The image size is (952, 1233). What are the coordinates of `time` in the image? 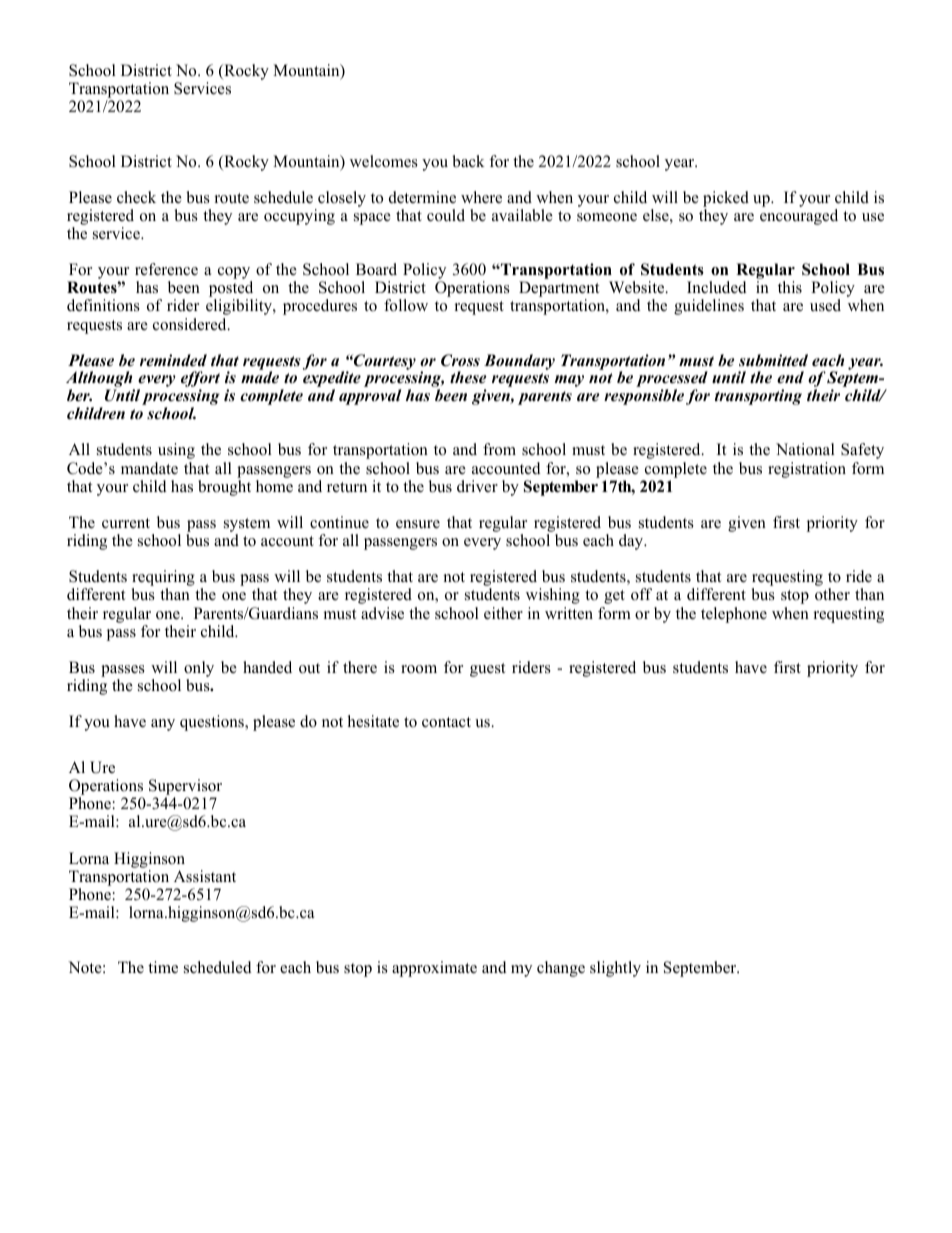 It's located at (163, 967).
